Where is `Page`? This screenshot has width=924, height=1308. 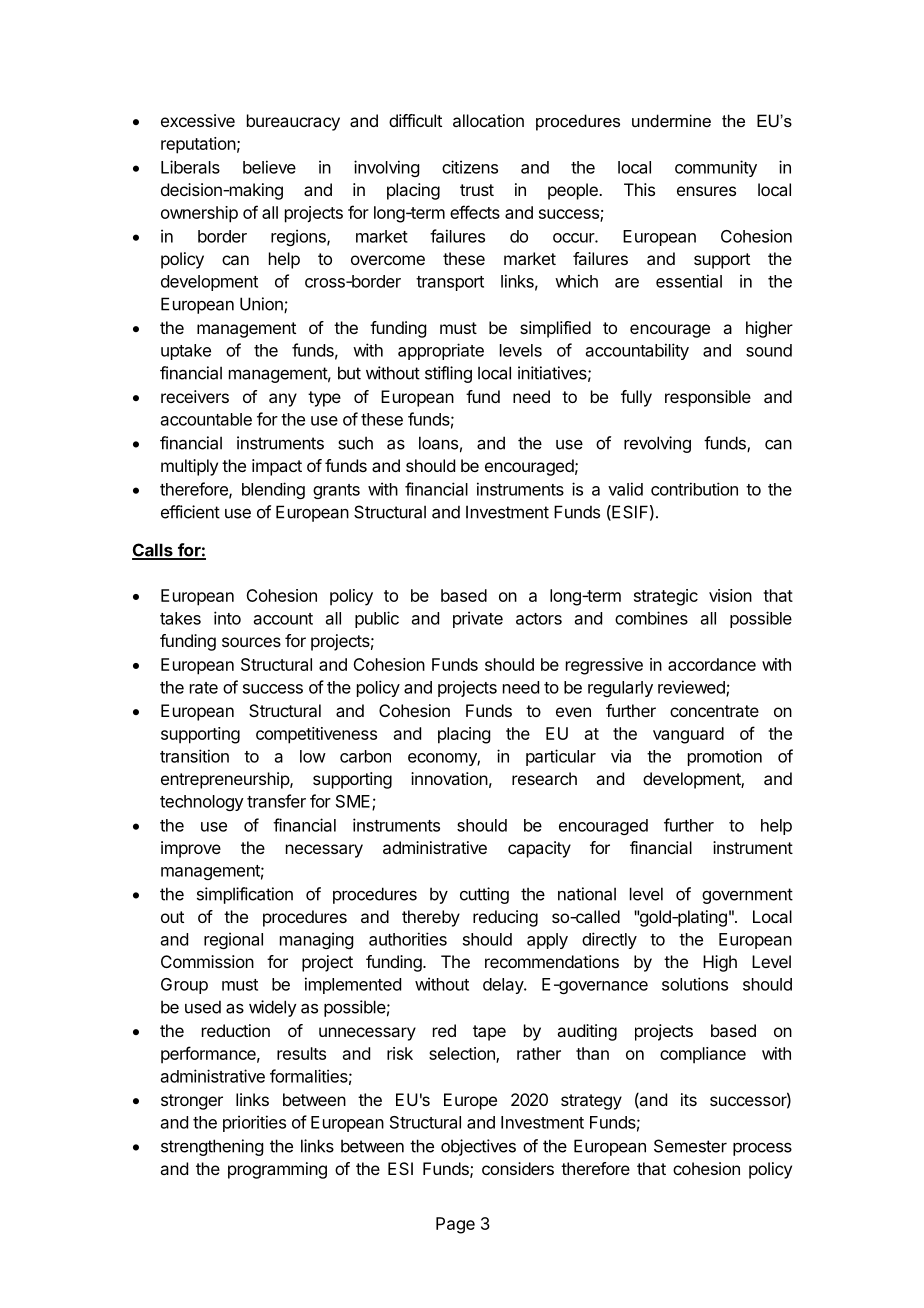 Page is located at coordinates (455, 1225).
